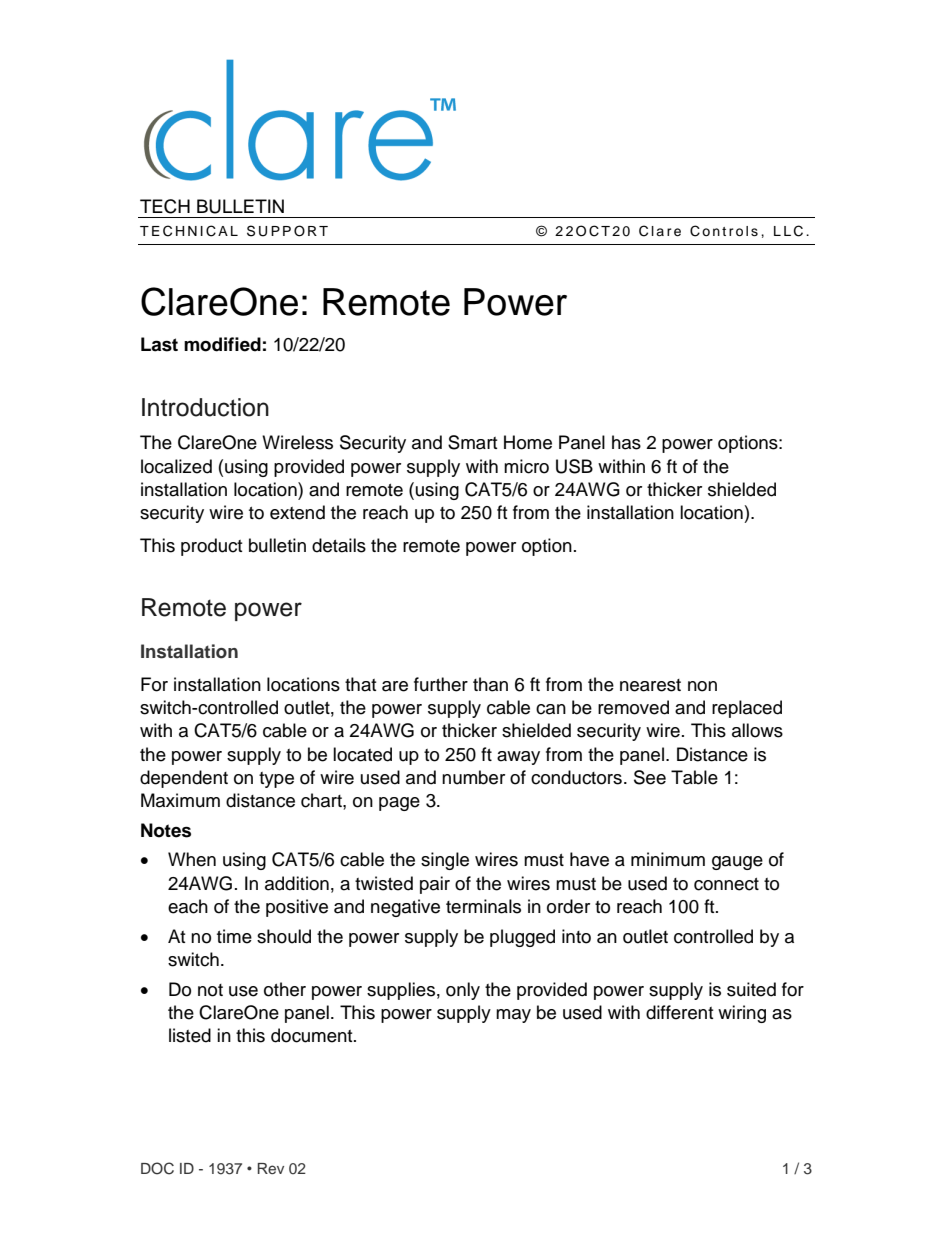 The height and width of the image is (1233, 952). What do you see at coordinates (441, 684) in the image?
I see `further` at bounding box center [441, 684].
